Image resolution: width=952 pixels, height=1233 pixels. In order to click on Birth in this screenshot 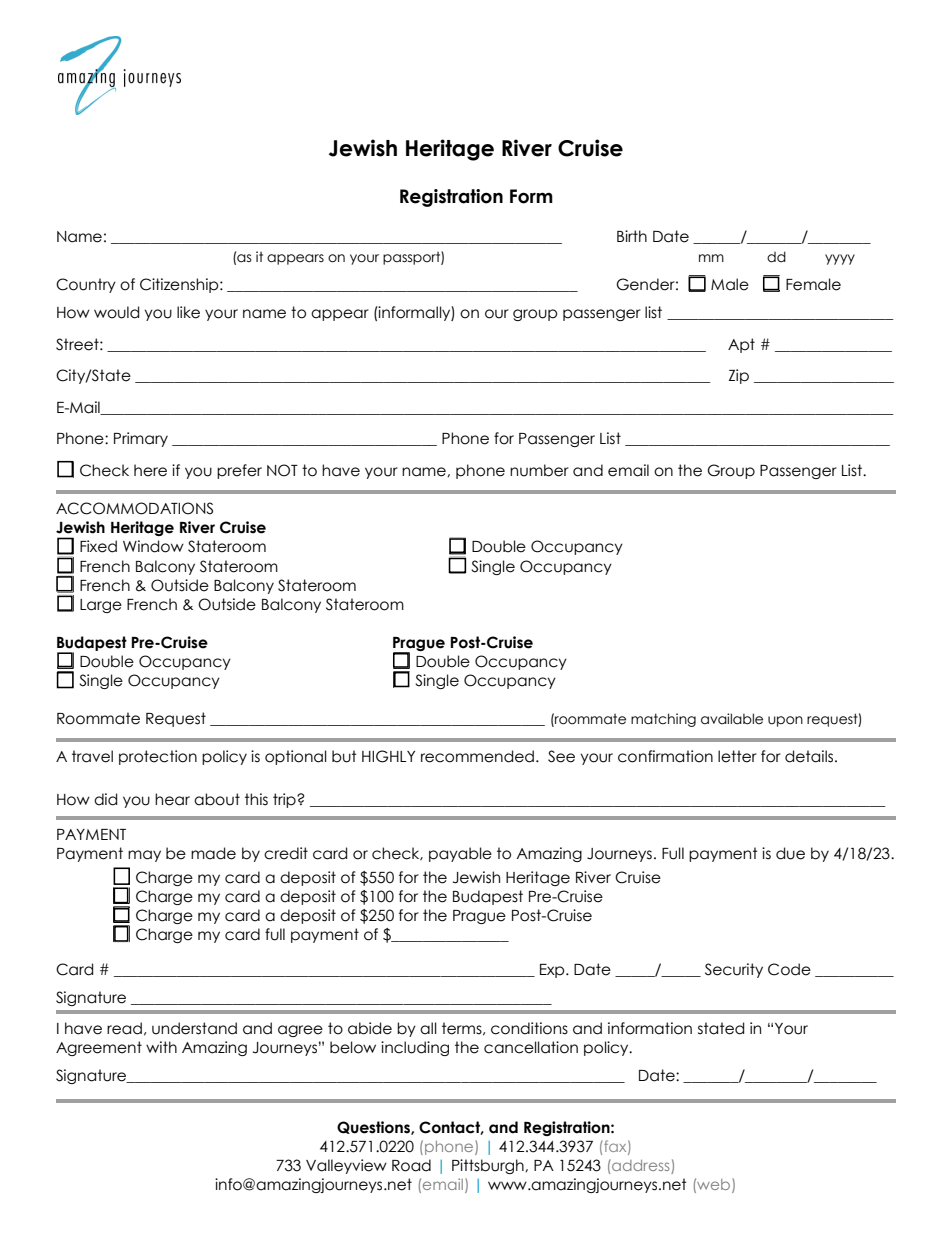, I will do `click(632, 236)`.
